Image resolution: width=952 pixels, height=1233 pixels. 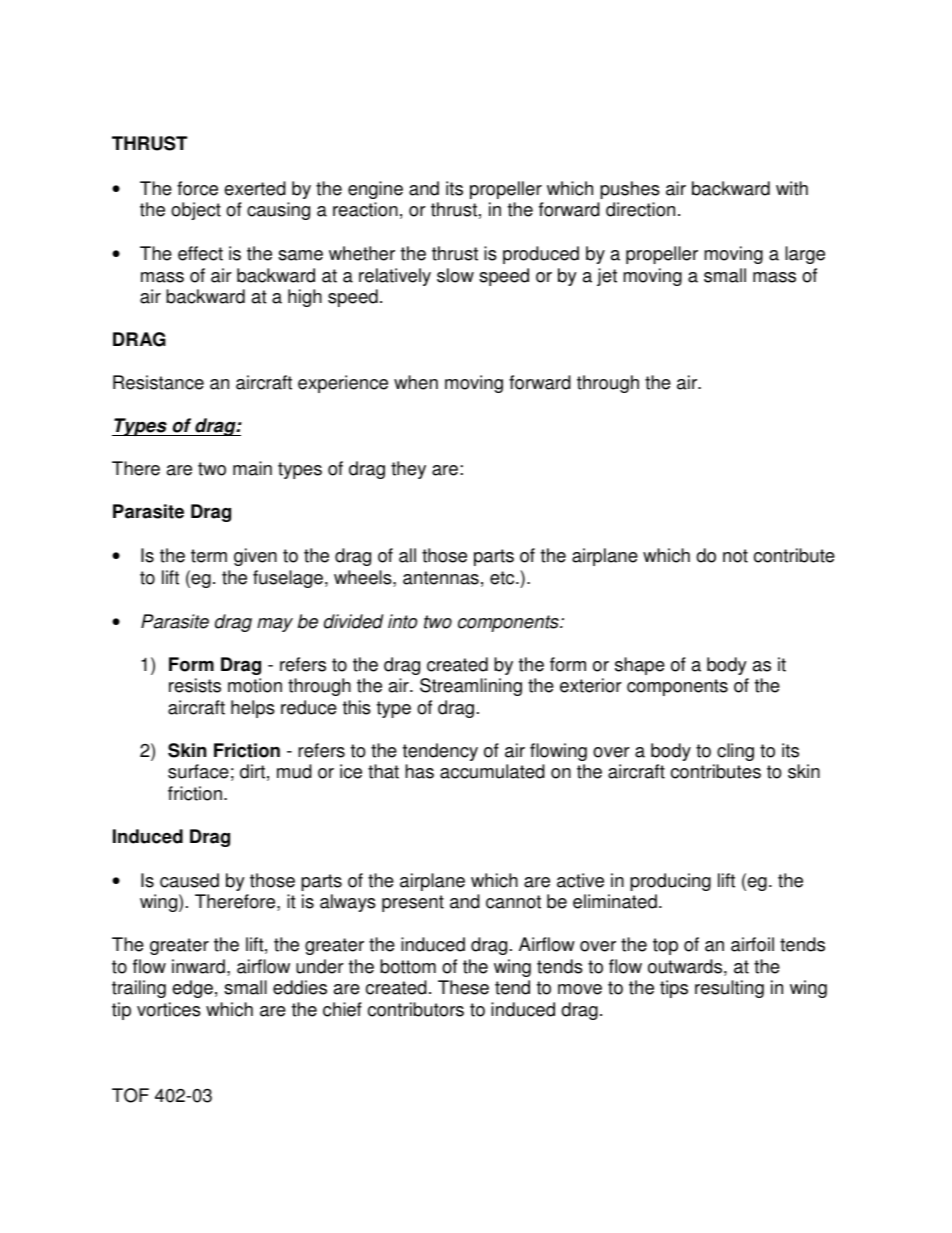 I want to click on contributors, so click(x=416, y=1009).
